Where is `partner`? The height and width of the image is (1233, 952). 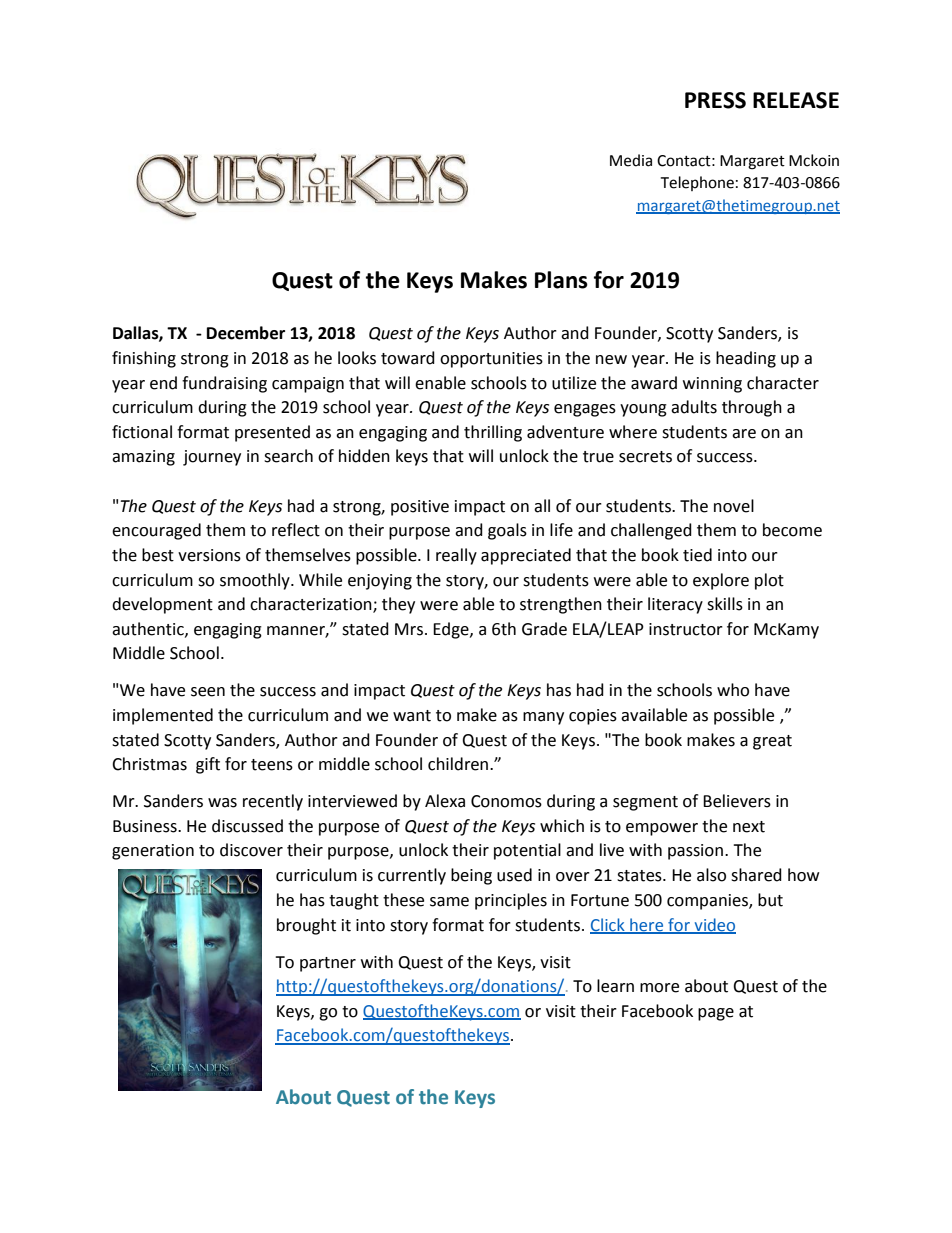
partner is located at coordinates (328, 964).
